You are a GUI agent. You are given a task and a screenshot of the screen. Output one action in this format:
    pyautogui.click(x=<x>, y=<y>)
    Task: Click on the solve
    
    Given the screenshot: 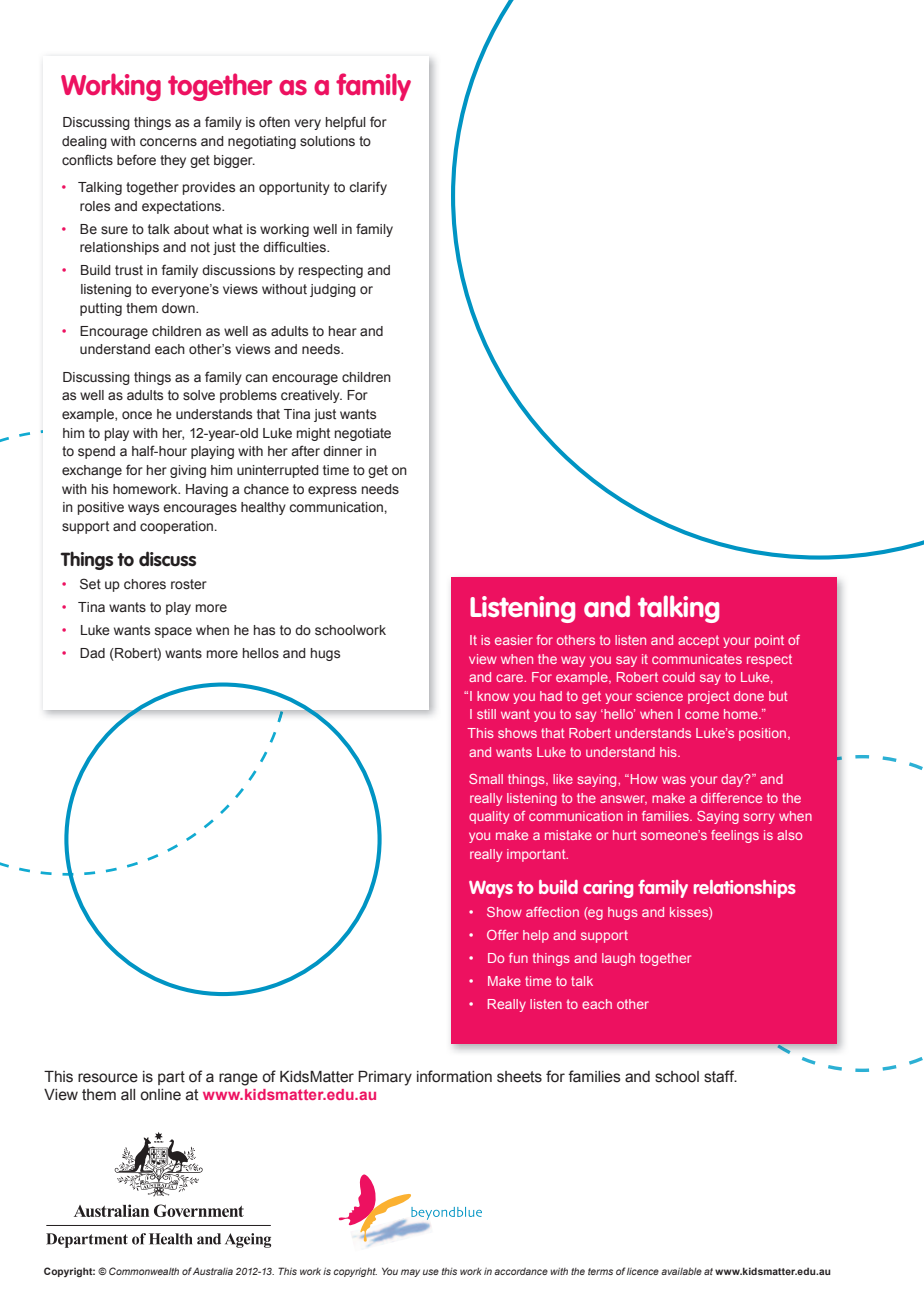 What is the action you would take?
    pyautogui.click(x=199, y=395)
